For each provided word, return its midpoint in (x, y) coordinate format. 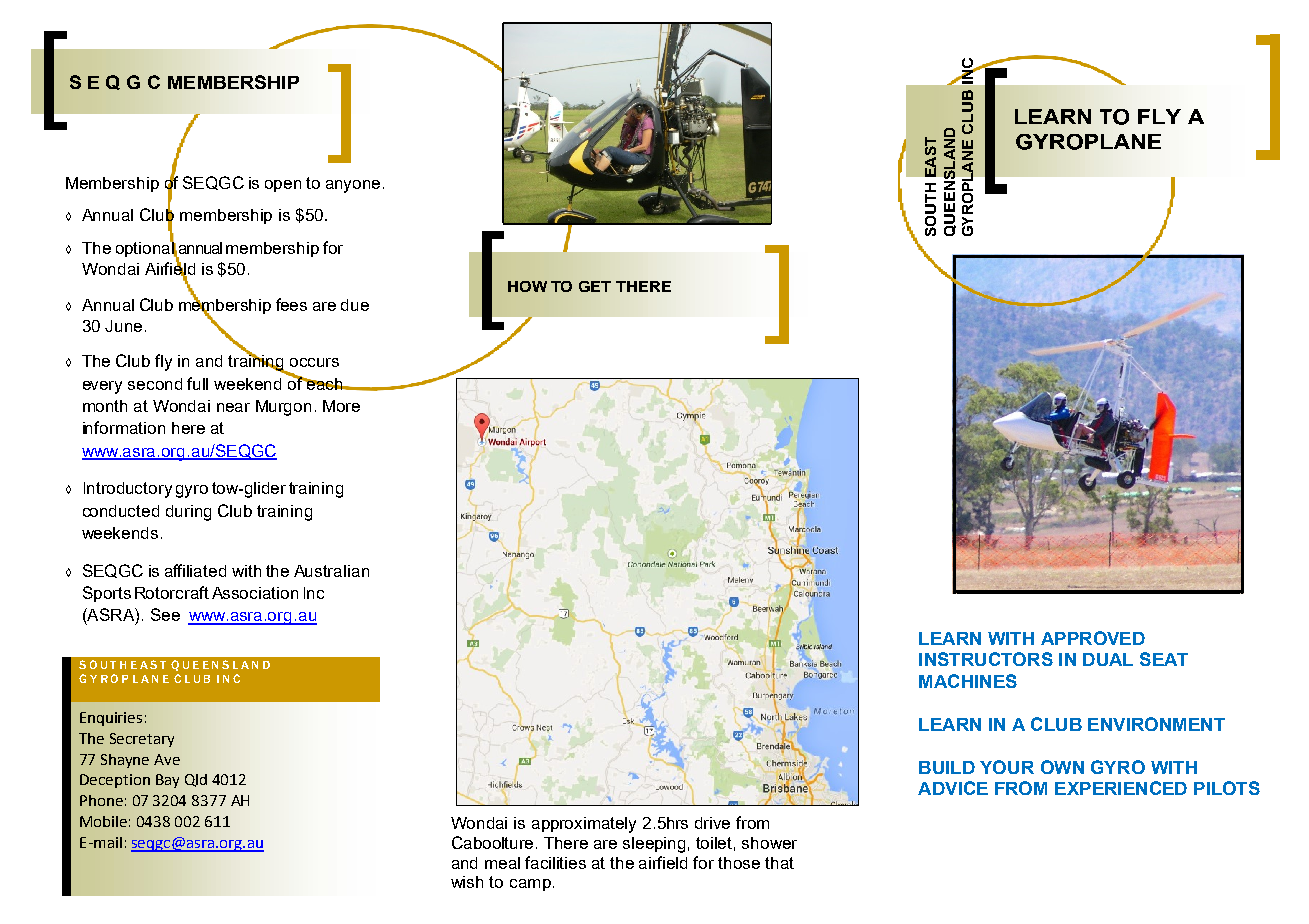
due (355, 305)
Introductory (128, 490)
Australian (331, 571)
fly (163, 362)
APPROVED (1093, 638)
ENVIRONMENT (1156, 724)
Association (255, 593)
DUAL (1108, 659)
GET (595, 286)
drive (712, 823)
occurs (314, 362)
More (341, 406)
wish (467, 882)
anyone (353, 186)
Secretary (142, 740)
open (283, 186)
